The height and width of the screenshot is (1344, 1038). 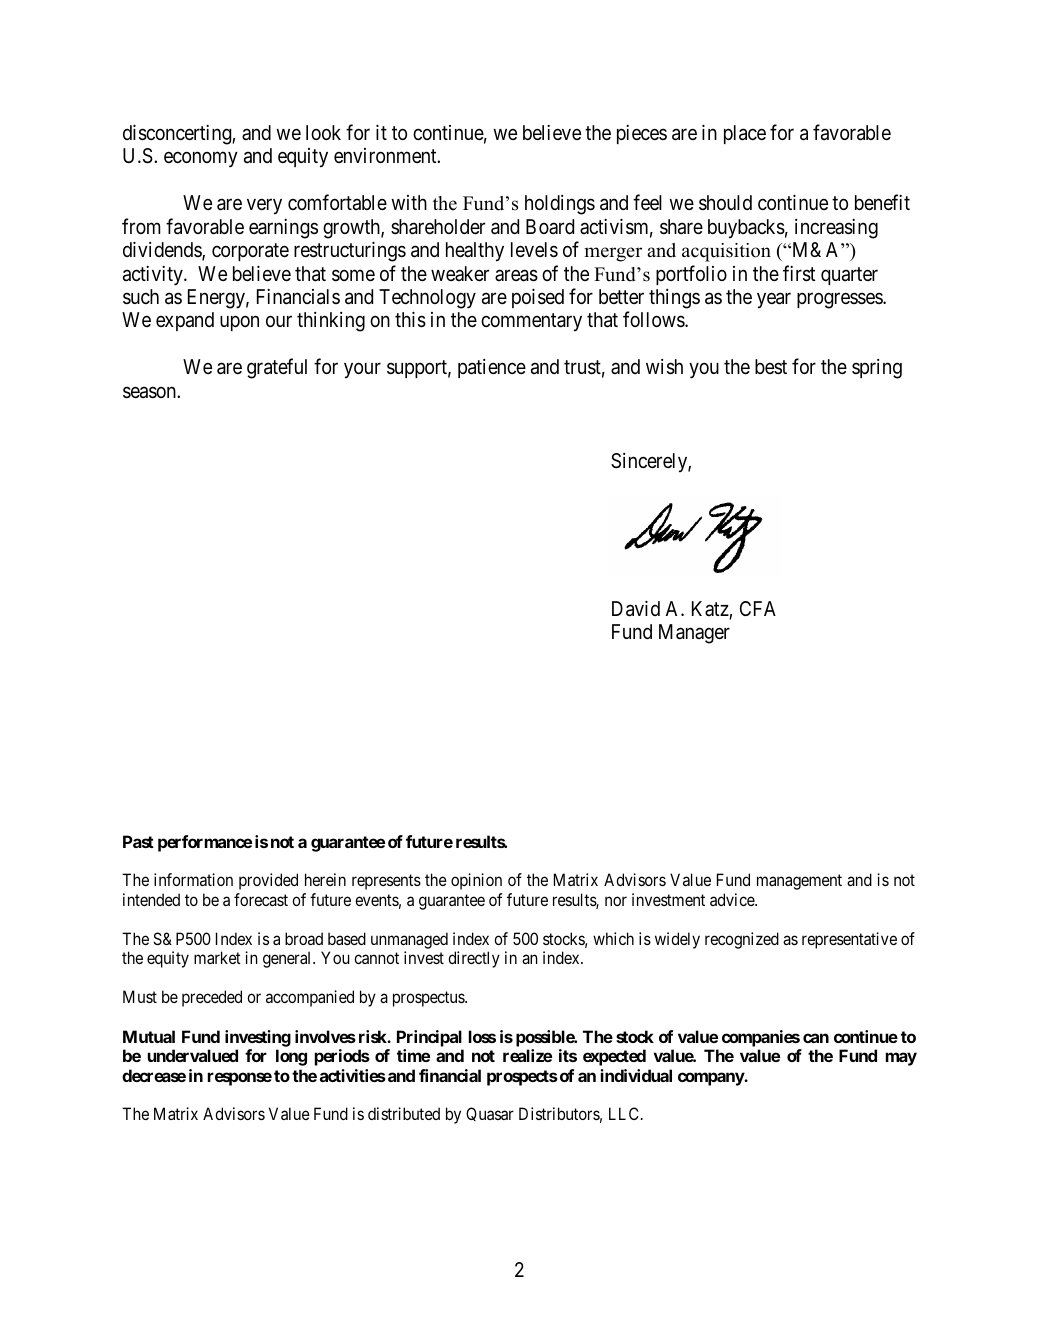 What do you see at coordinates (771, 366) in the screenshot?
I see `best` at bounding box center [771, 366].
